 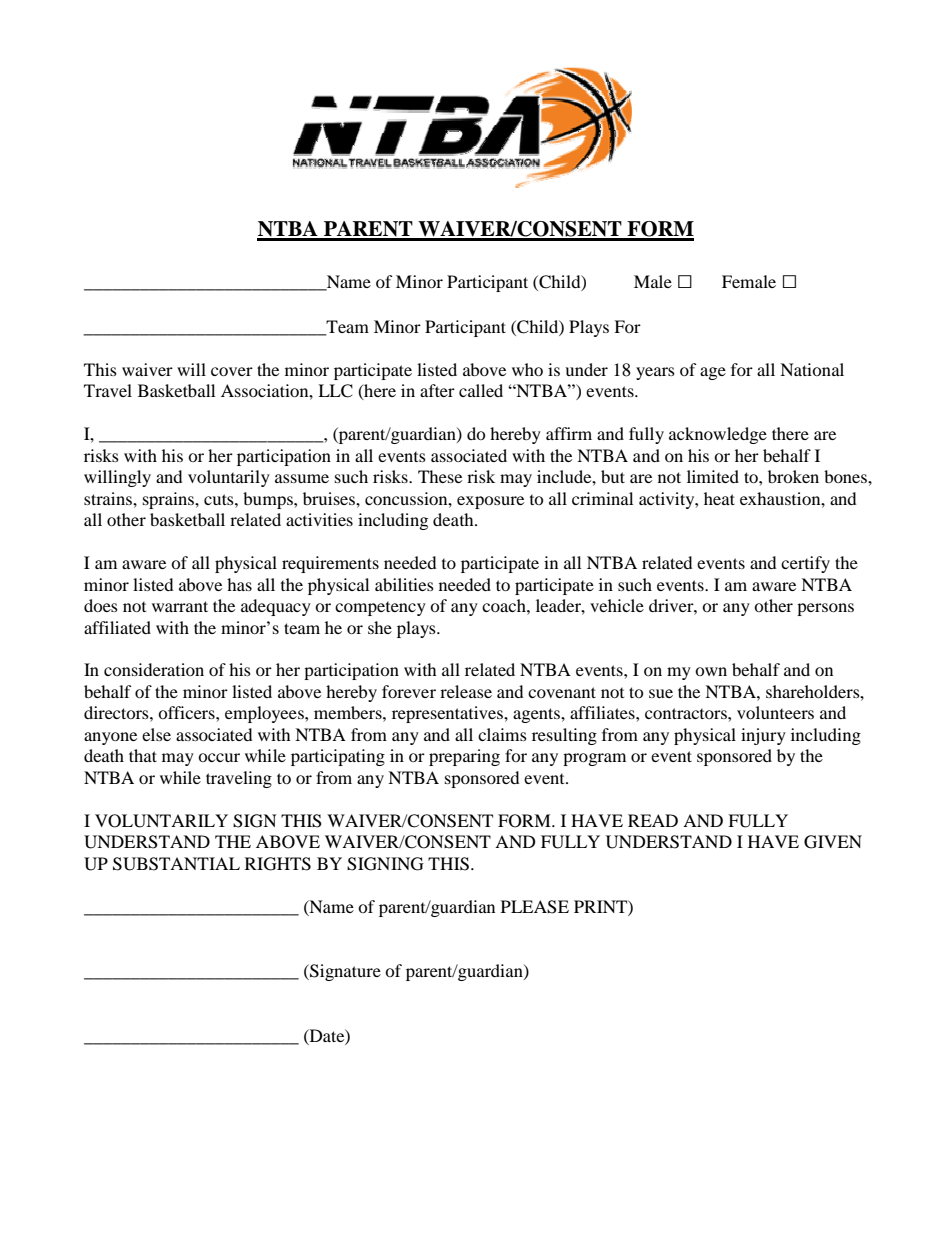 What do you see at coordinates (490, 502) in the screenshot?
I see `exposure` at bounding box center [490, 502].
